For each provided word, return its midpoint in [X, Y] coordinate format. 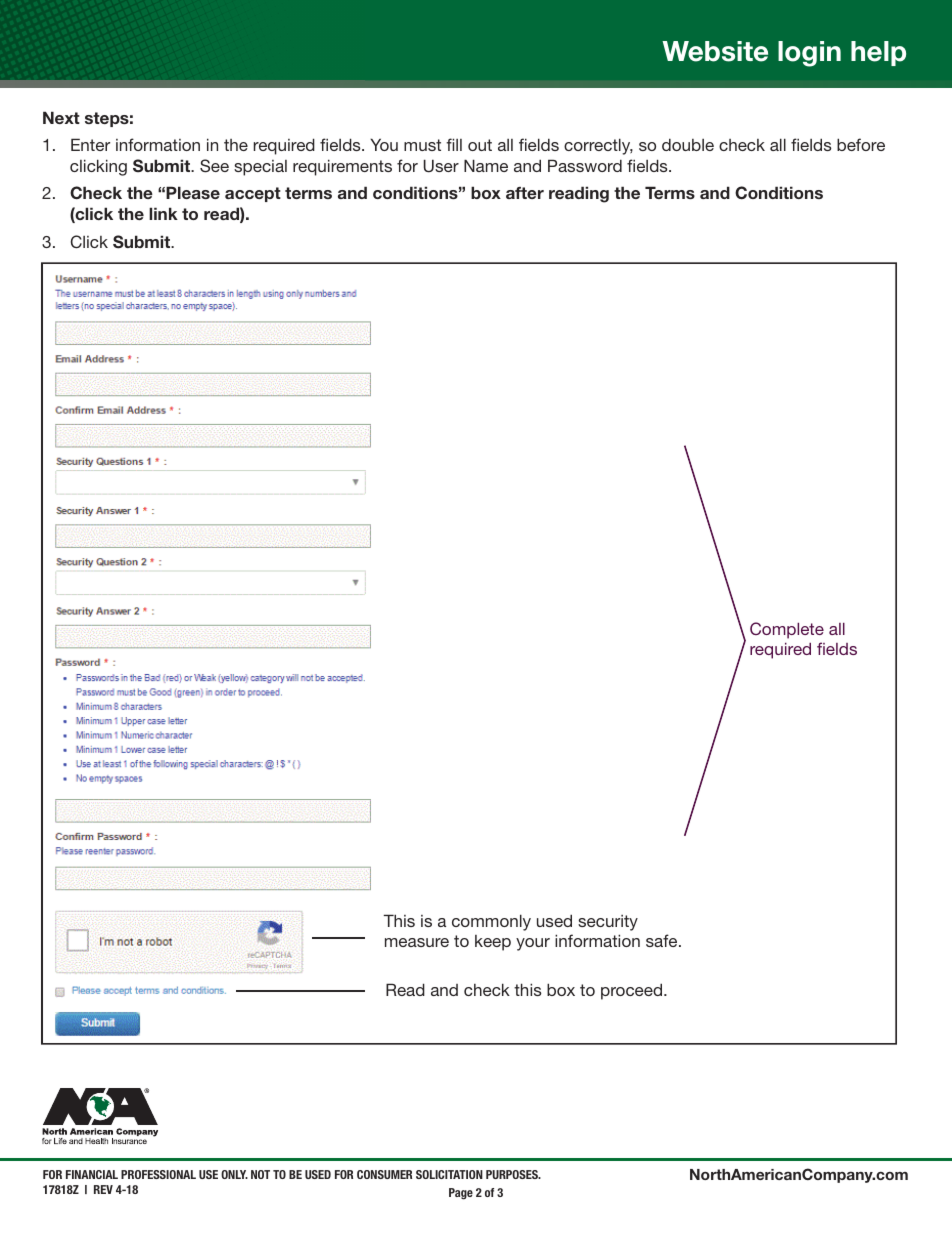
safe [663, 940]
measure [417, 942]
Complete [787, 630]
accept [253, 194]
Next [61, 117]
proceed [633, 991]
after [525, 193]
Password [585, 165]
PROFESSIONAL [158, 1174]
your [533, 944]
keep [493, 943]
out [480, 145]
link [163, 213]
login [809, 54]
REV [103, 1189]
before [861, 144]
